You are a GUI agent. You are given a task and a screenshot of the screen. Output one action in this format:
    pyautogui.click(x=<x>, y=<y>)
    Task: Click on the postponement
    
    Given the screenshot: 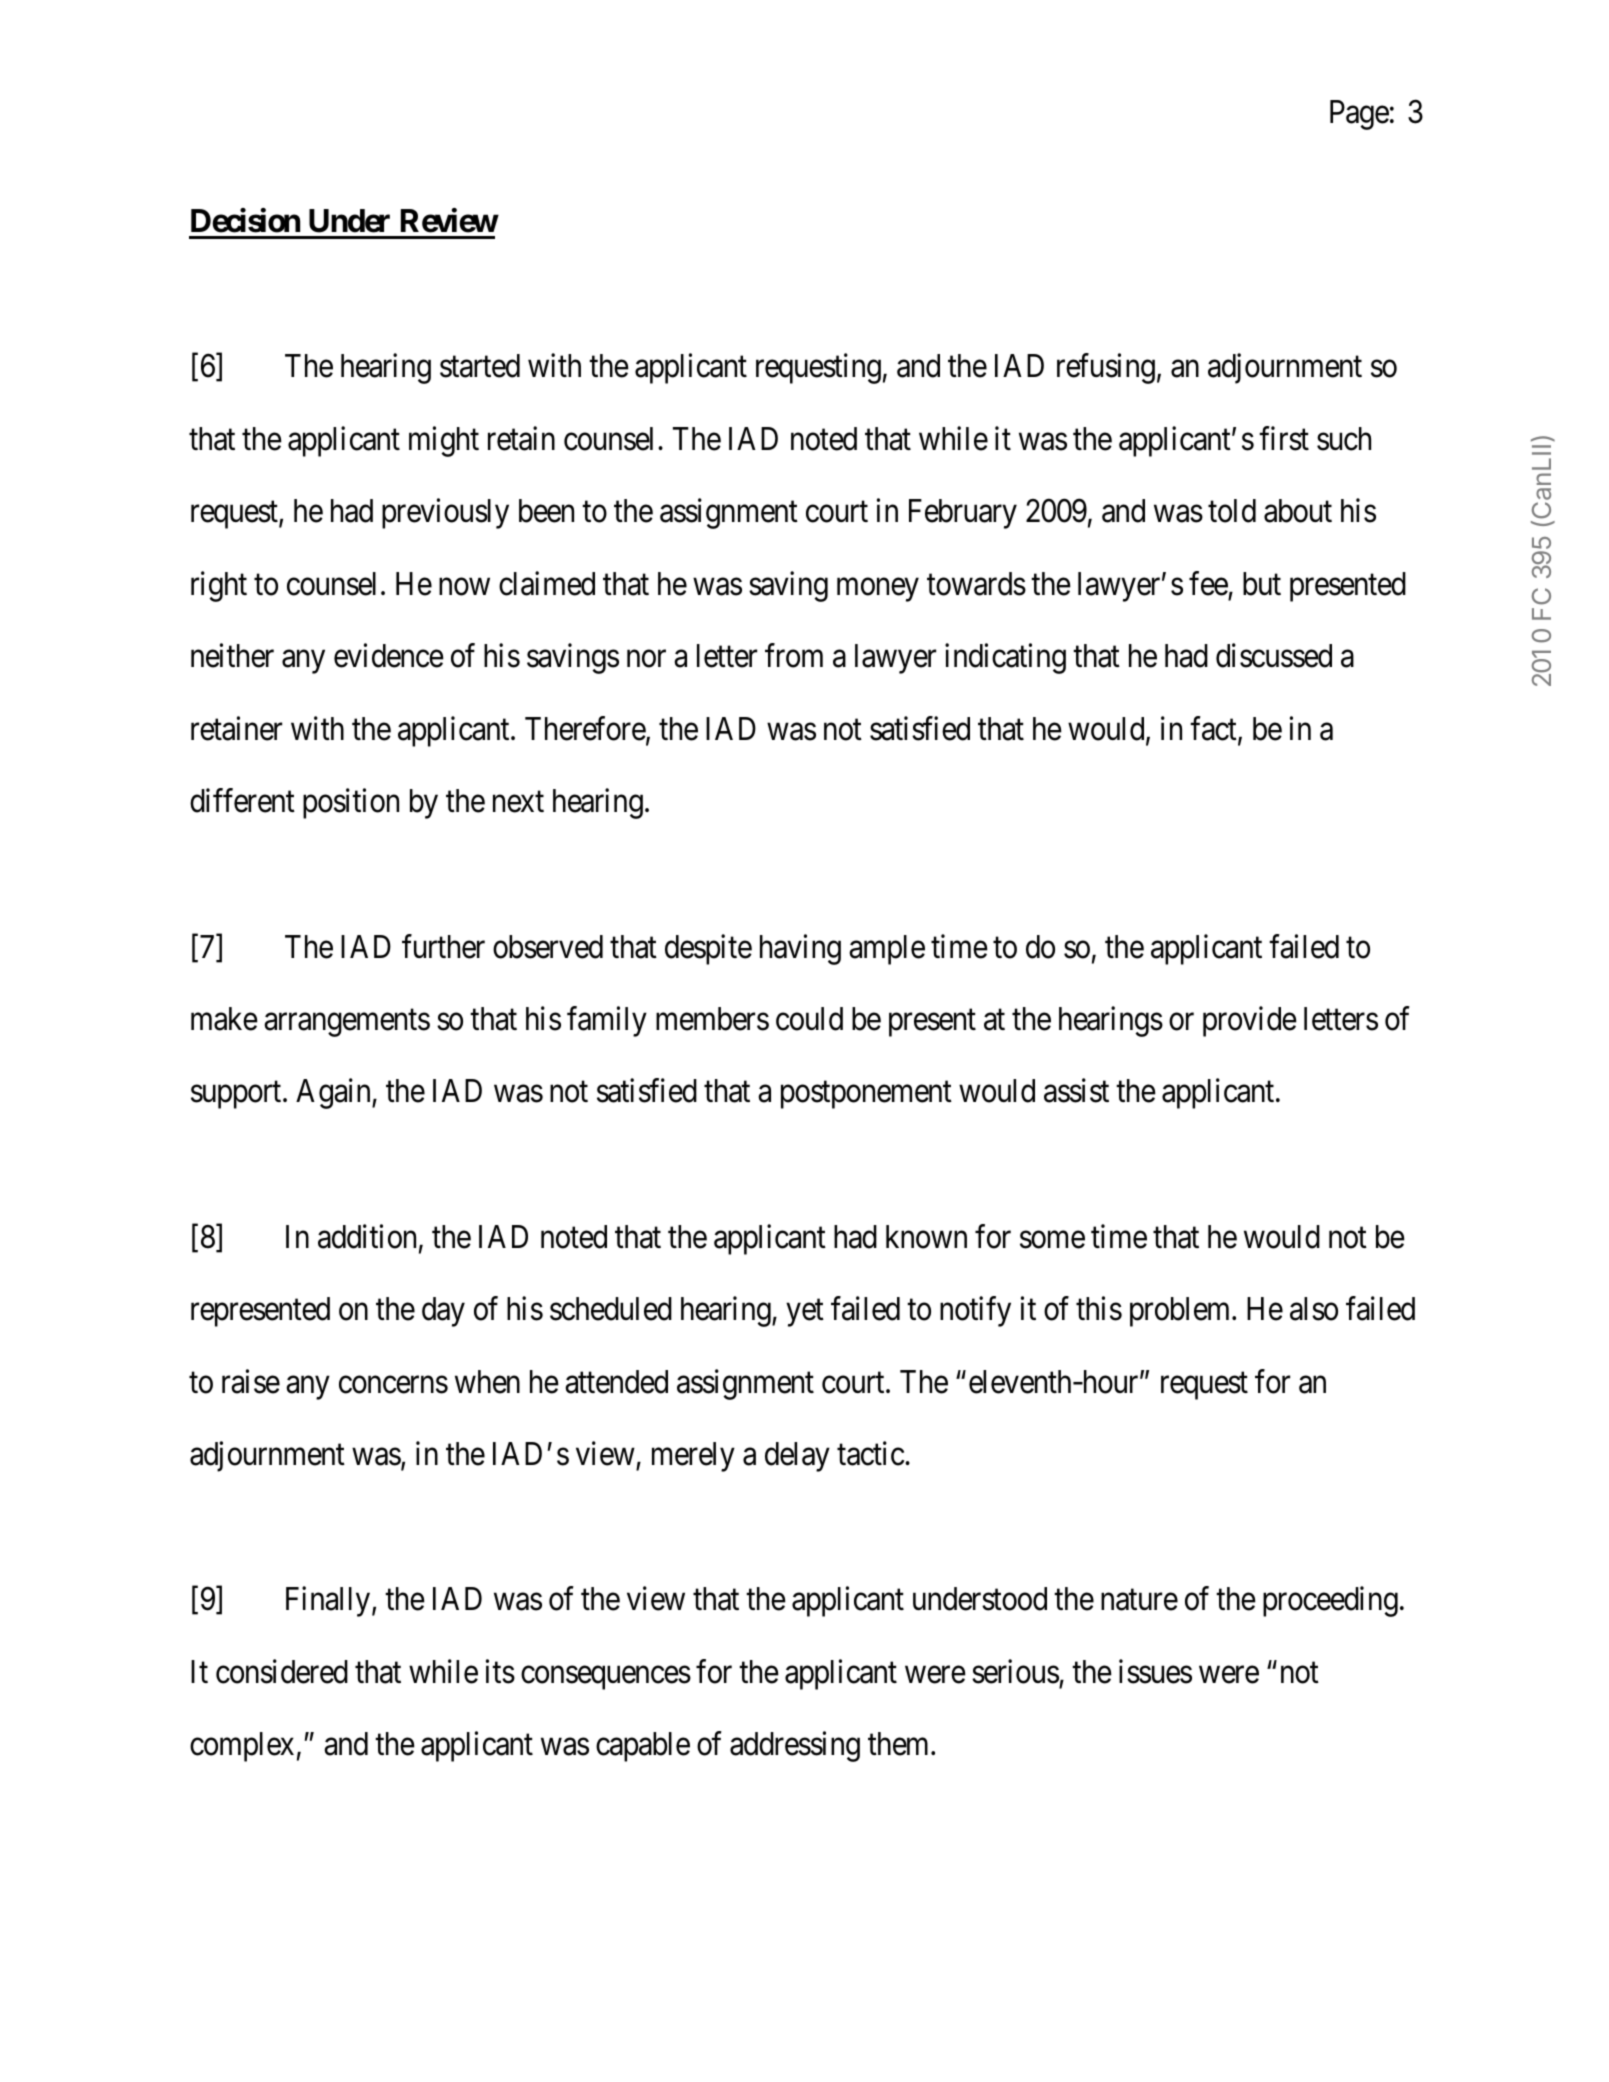 What is the action you would take?
    pyautogui.click(x=866, y=1095)
